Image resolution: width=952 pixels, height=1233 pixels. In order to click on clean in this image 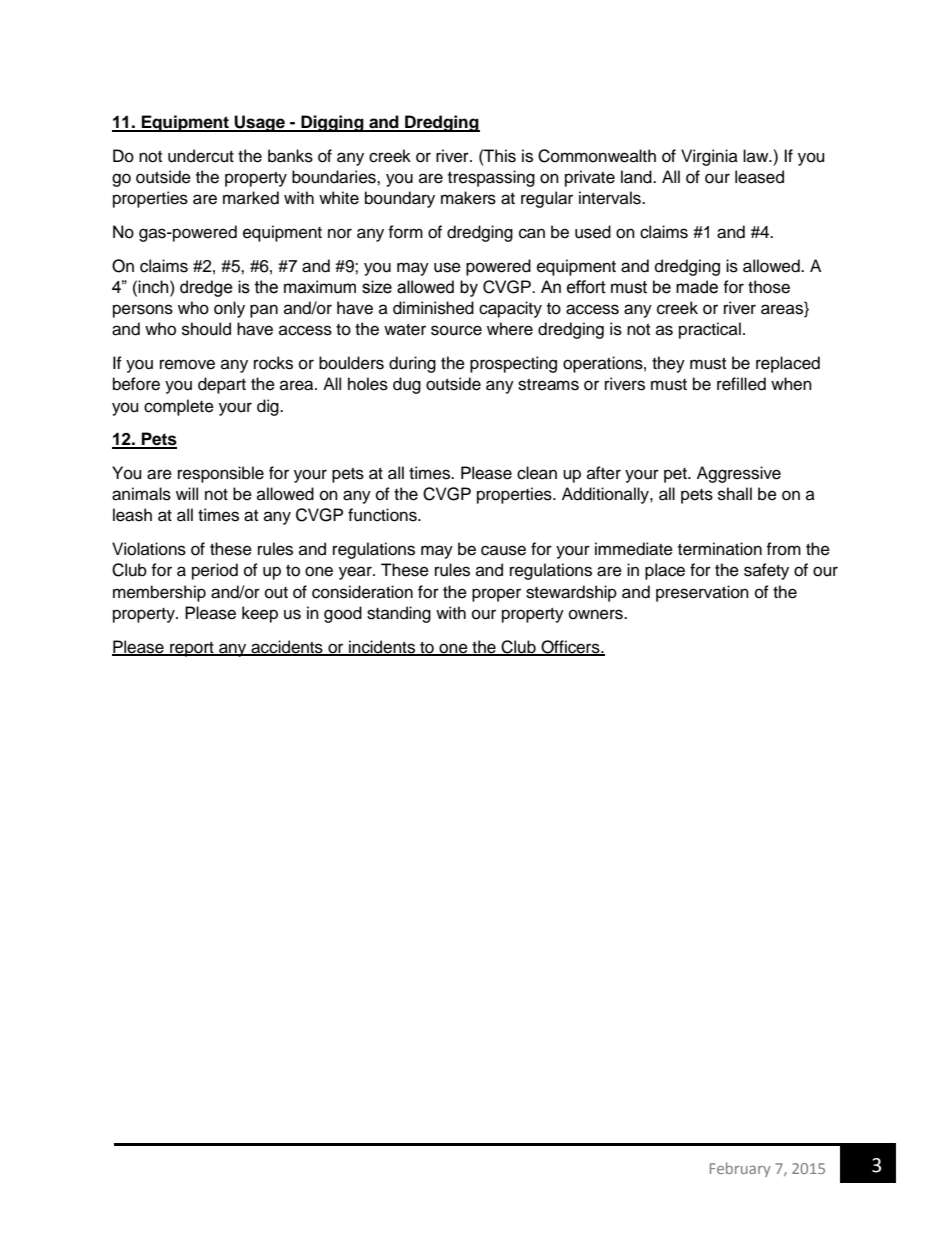, I will do `click(537, 473)`.
